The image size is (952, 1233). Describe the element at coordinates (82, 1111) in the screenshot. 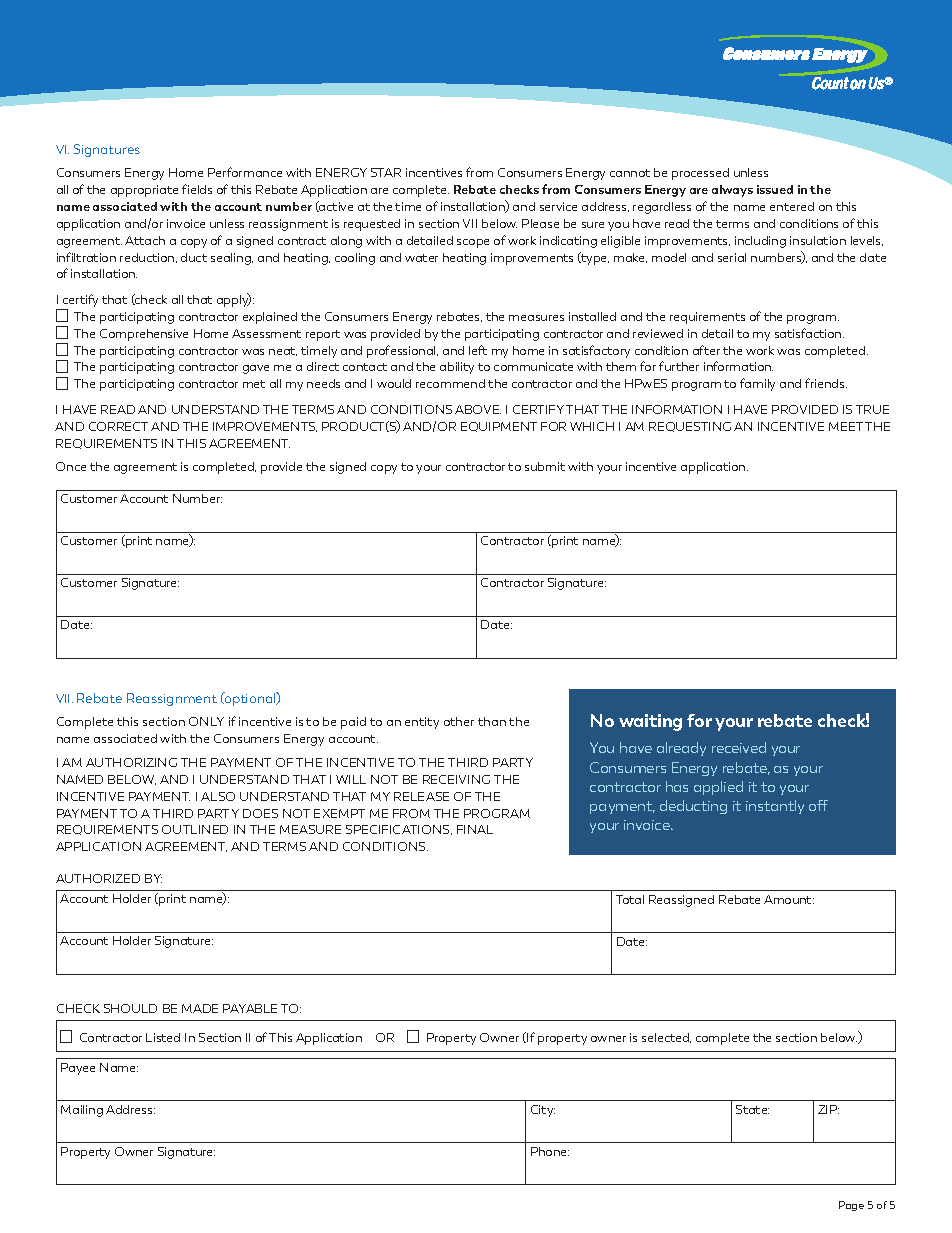

I see `Mailing` at that location.
